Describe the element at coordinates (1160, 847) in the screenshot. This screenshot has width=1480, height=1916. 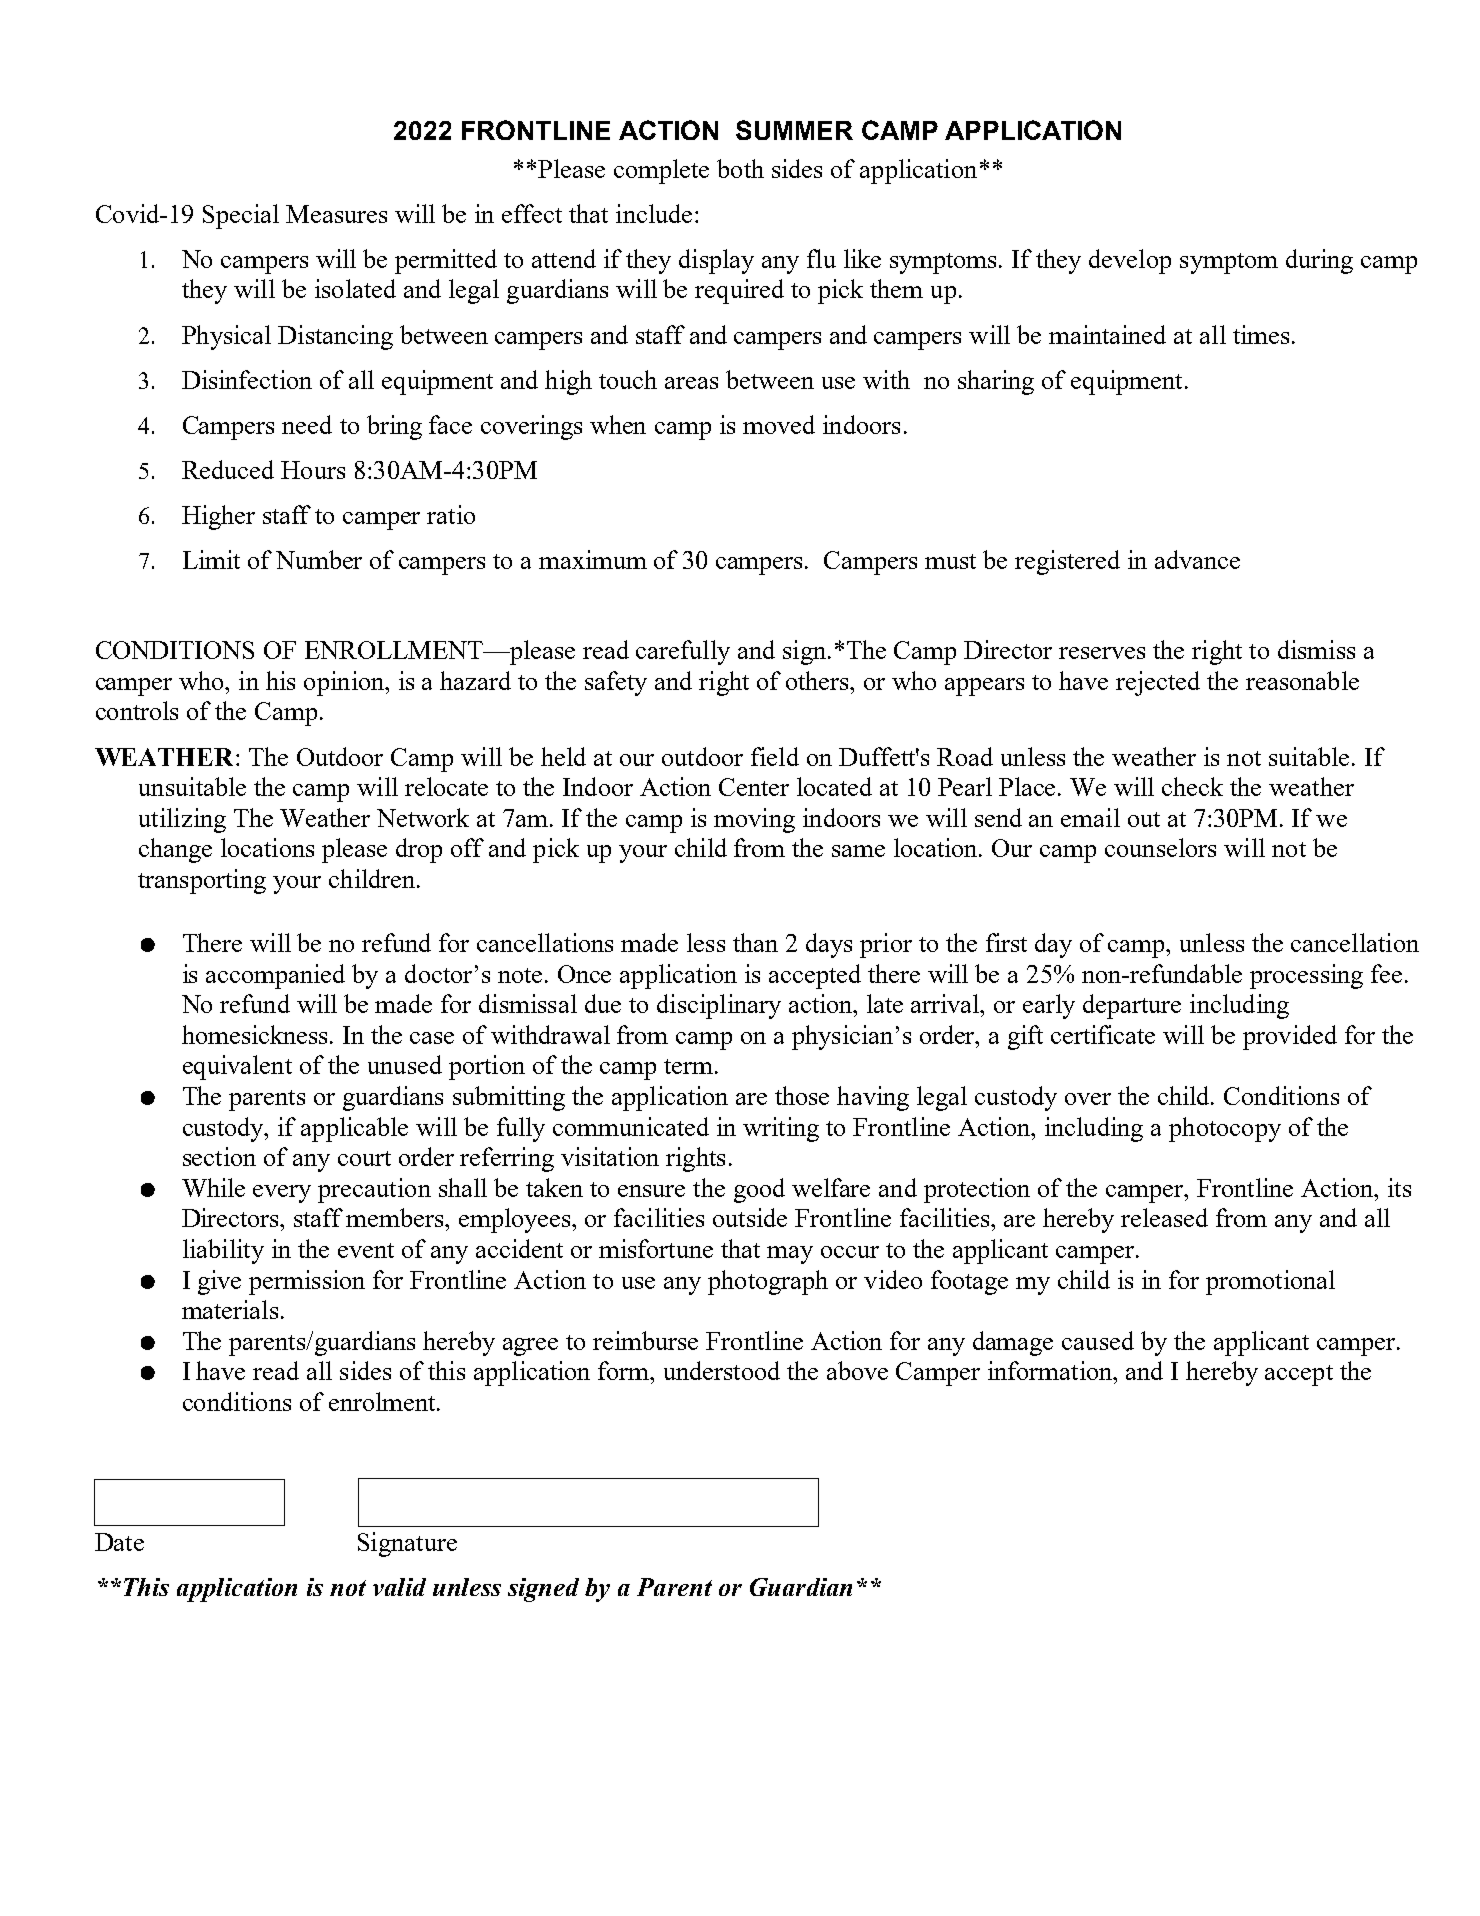
I see `counselors` at that location.
